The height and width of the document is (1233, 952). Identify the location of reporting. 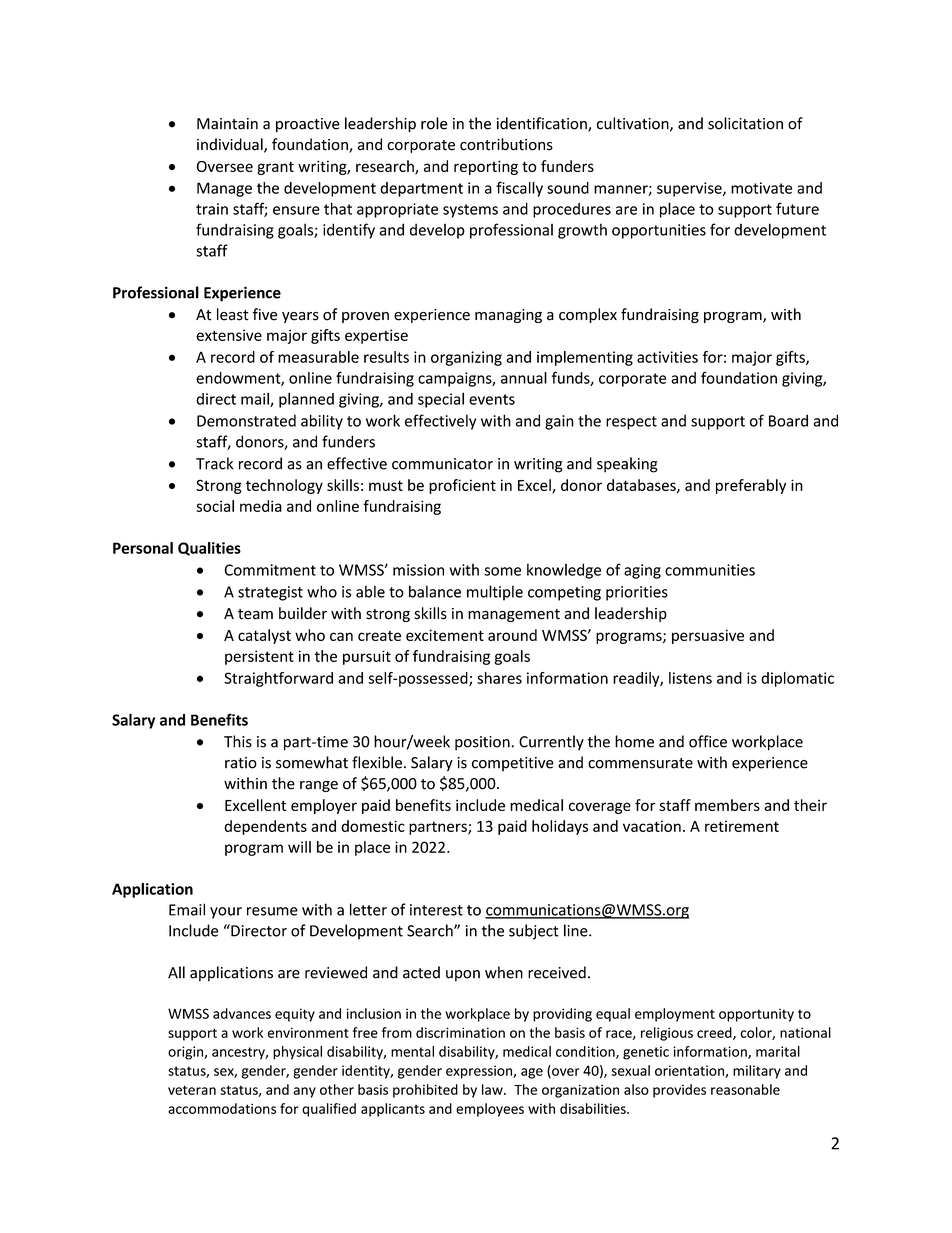
(486, 167).
